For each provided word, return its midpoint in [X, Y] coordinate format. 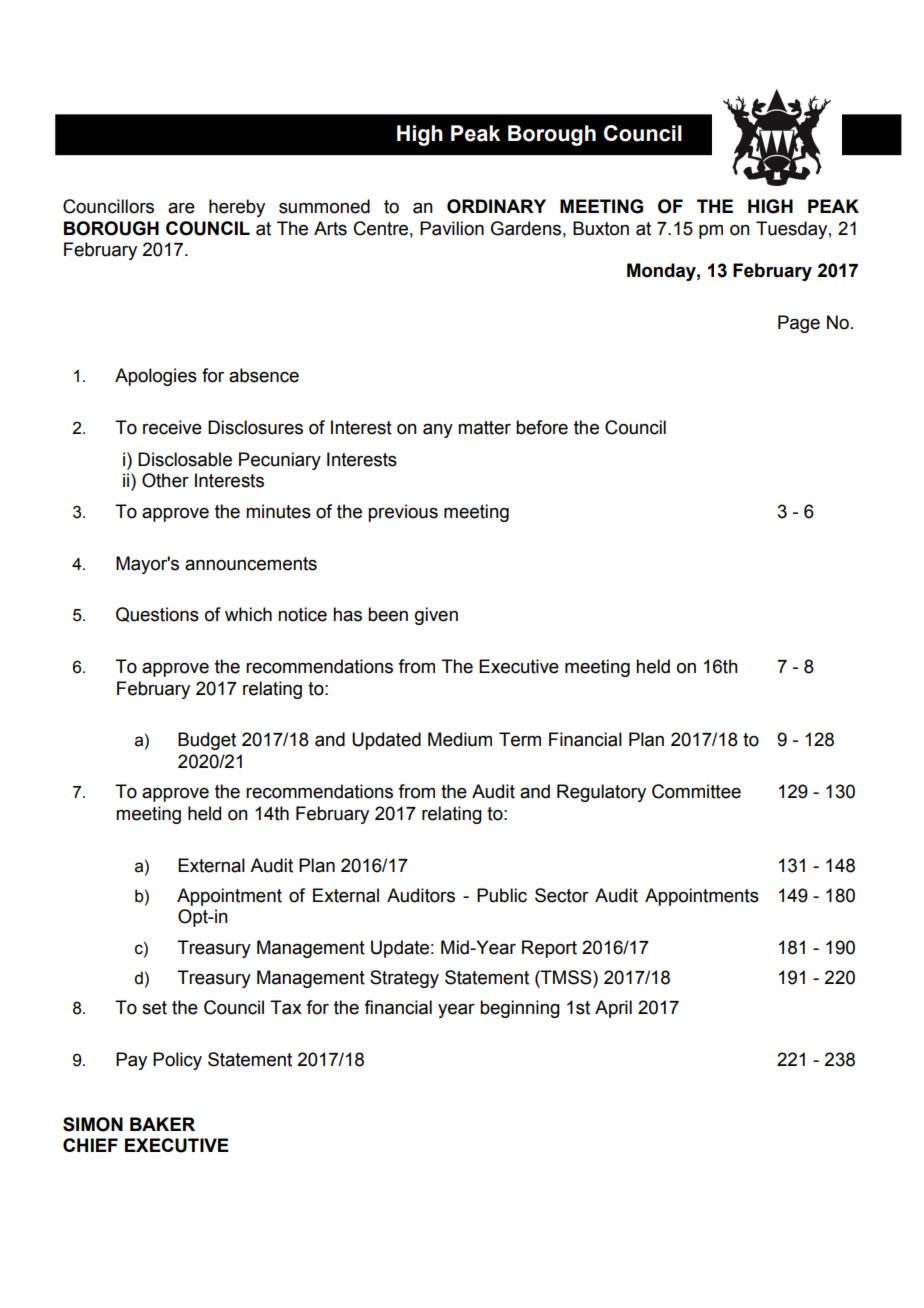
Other [165, 480]
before [542, 427]
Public [502, 895]
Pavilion [452, 228]
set [154, 1008]
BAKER [162, 1124]
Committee [696, 791]
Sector [562, 895]
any [438, 431]
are [181, 208]
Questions [157, 614]
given [436, 616]
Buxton [601, 228]
